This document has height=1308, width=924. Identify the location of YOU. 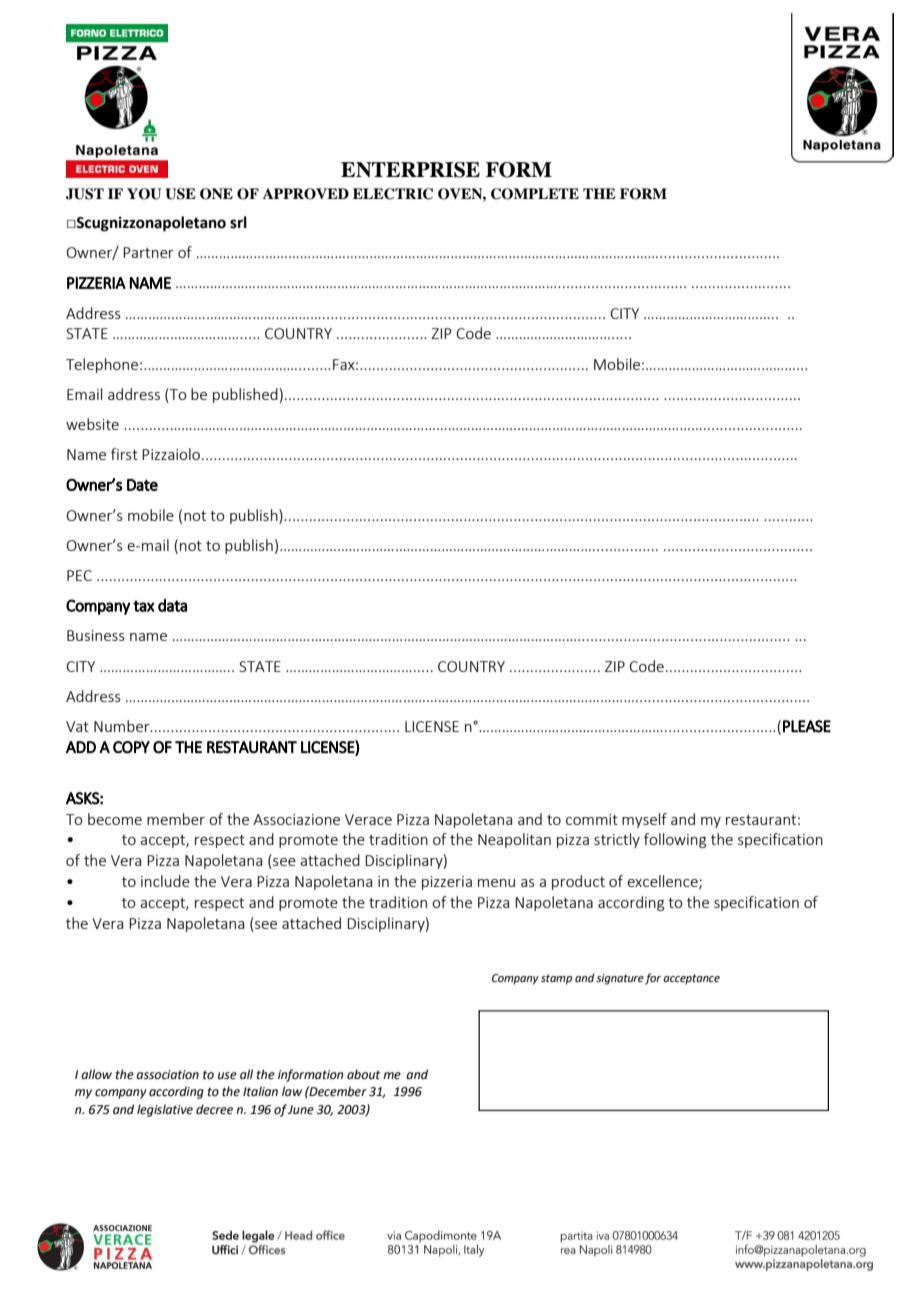
(144, 194).
